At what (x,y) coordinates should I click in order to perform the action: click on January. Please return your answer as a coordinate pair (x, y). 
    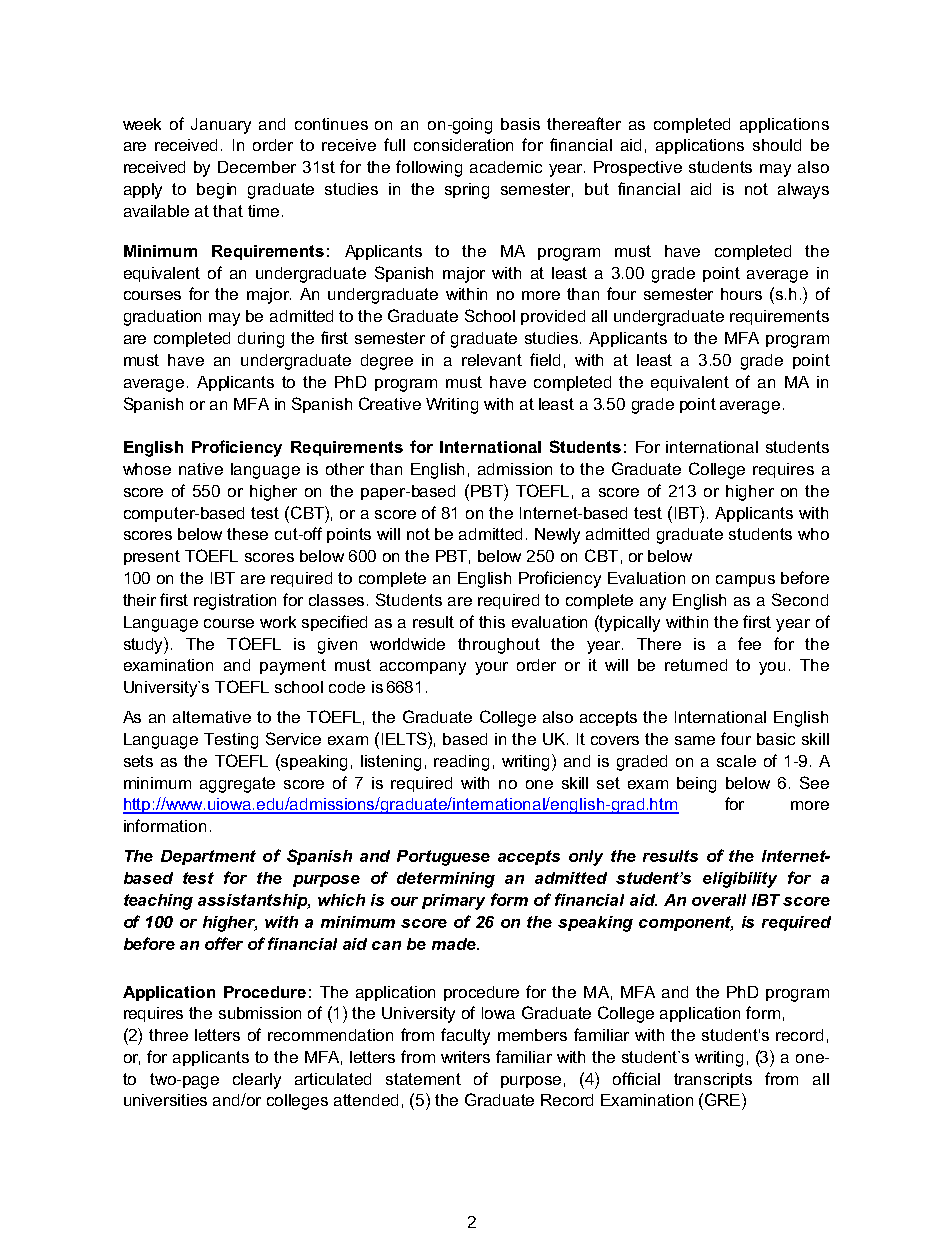
    Looking at the image, I should click on (221, 126).
